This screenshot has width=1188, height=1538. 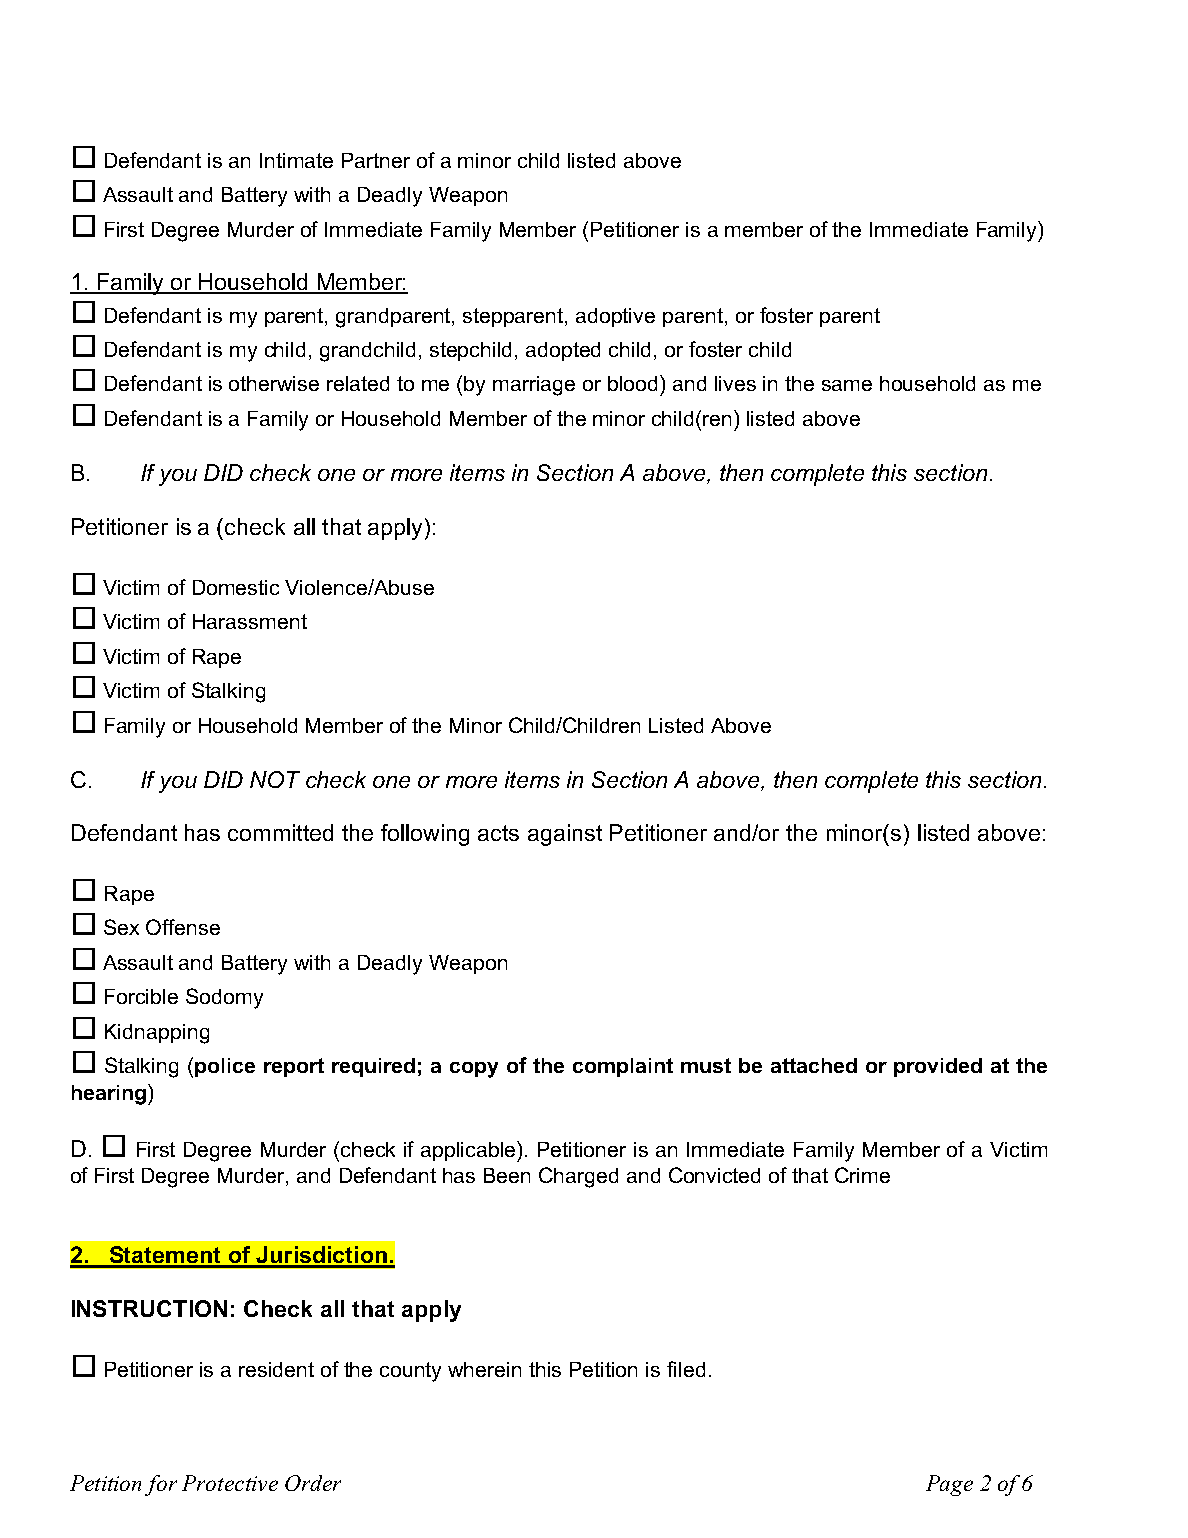 I want to click on marriage, so click(x=534, y=386).
